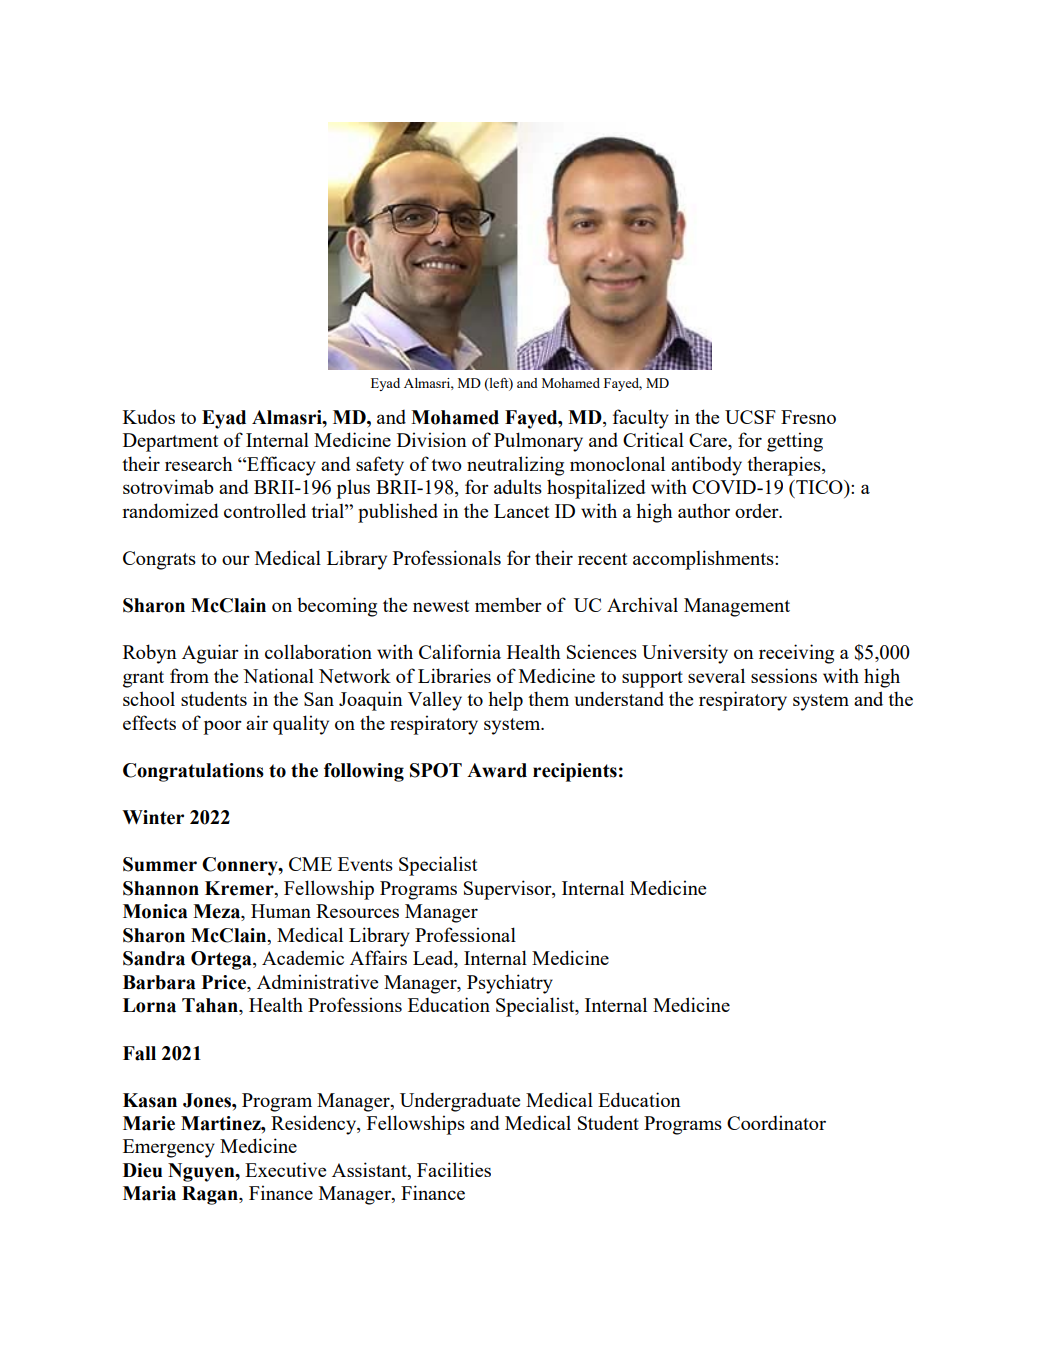 This document has height=1346, width=1040. I want to click on Robyn, so click(150, 654).
